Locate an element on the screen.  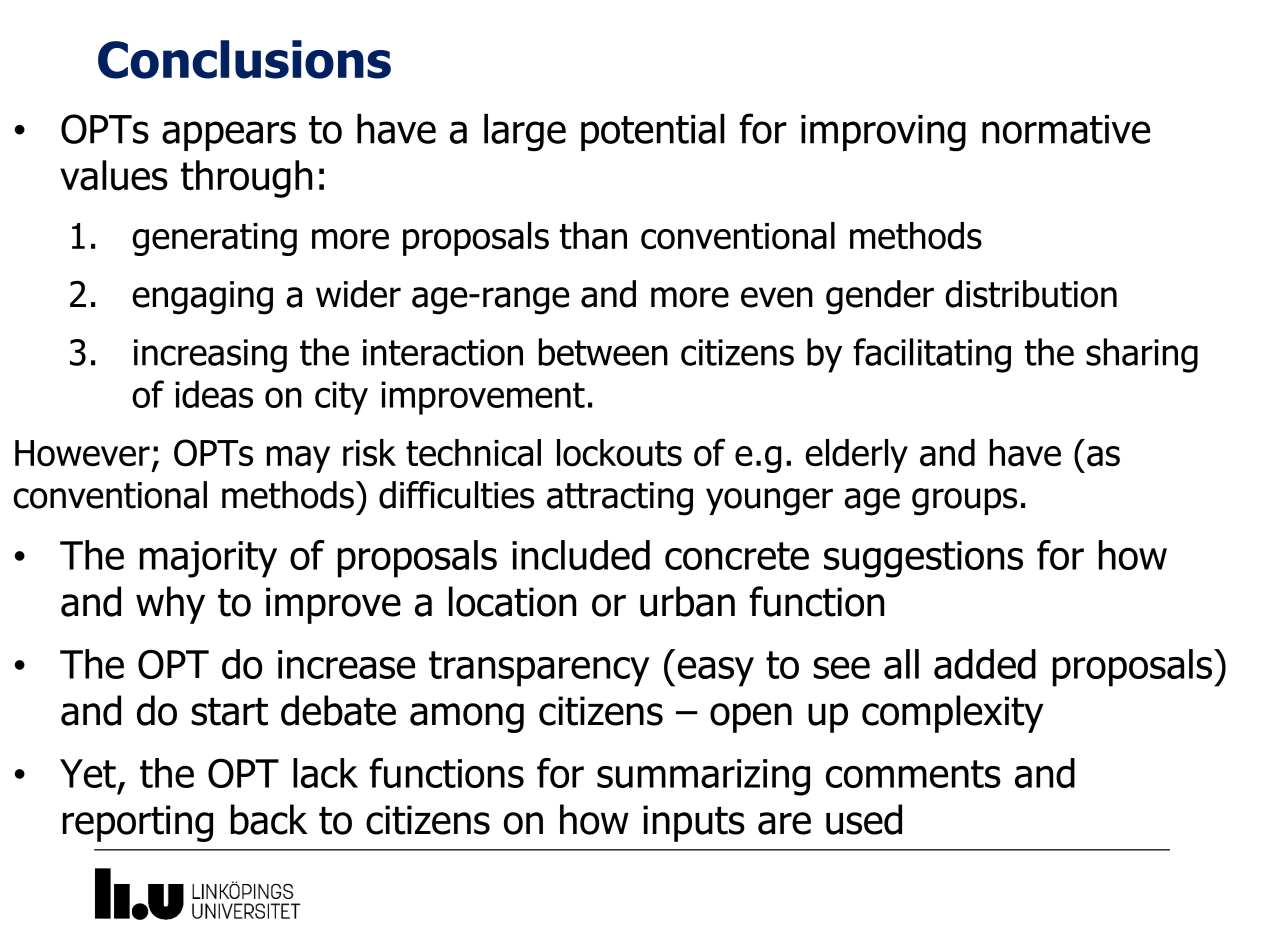
why is located at coordinates (170, 605).
